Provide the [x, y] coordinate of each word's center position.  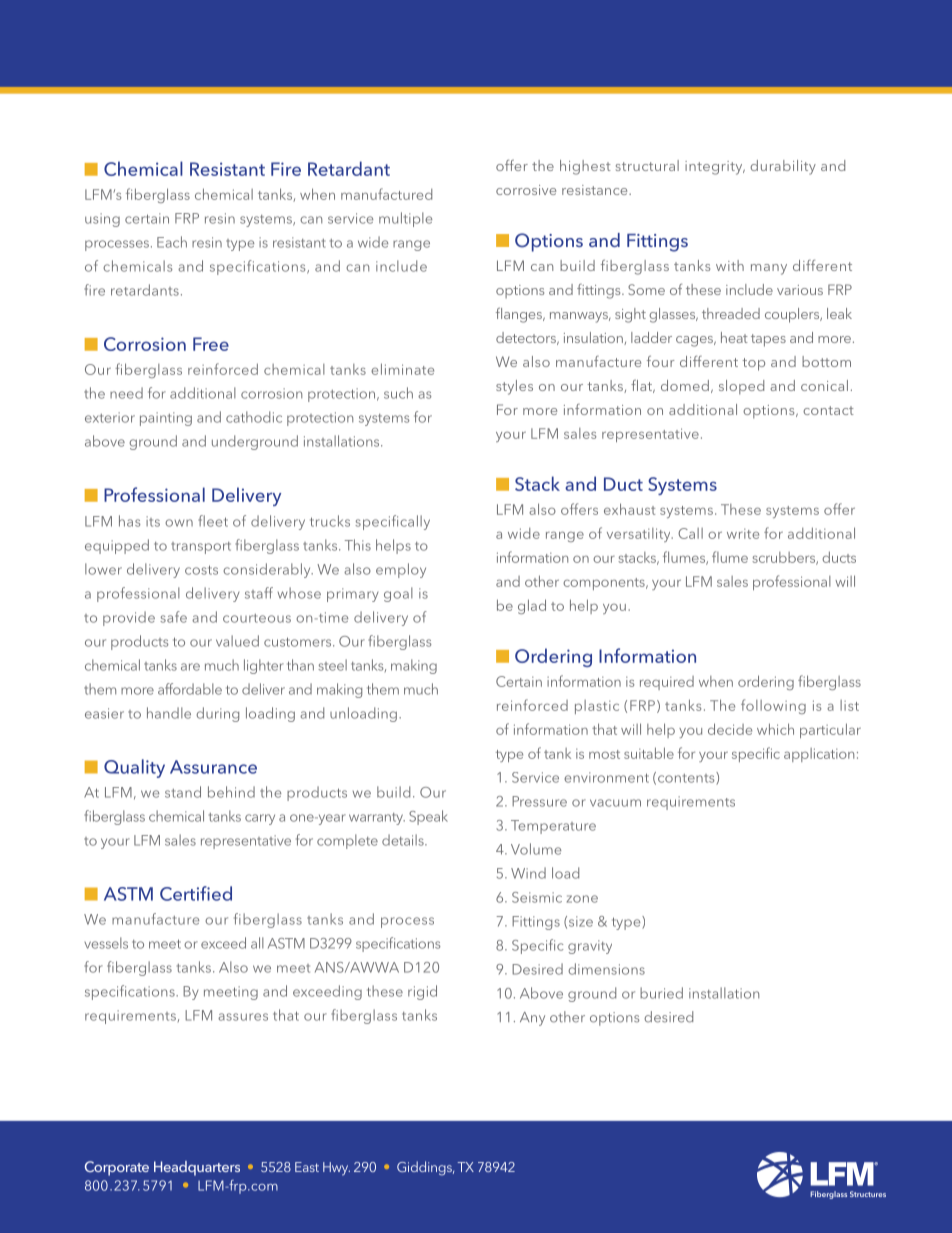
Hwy [336, 1169]
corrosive [526, 190]
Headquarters [197, 1168]
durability [783, 167]
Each [172, 242]
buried [661, 993]
